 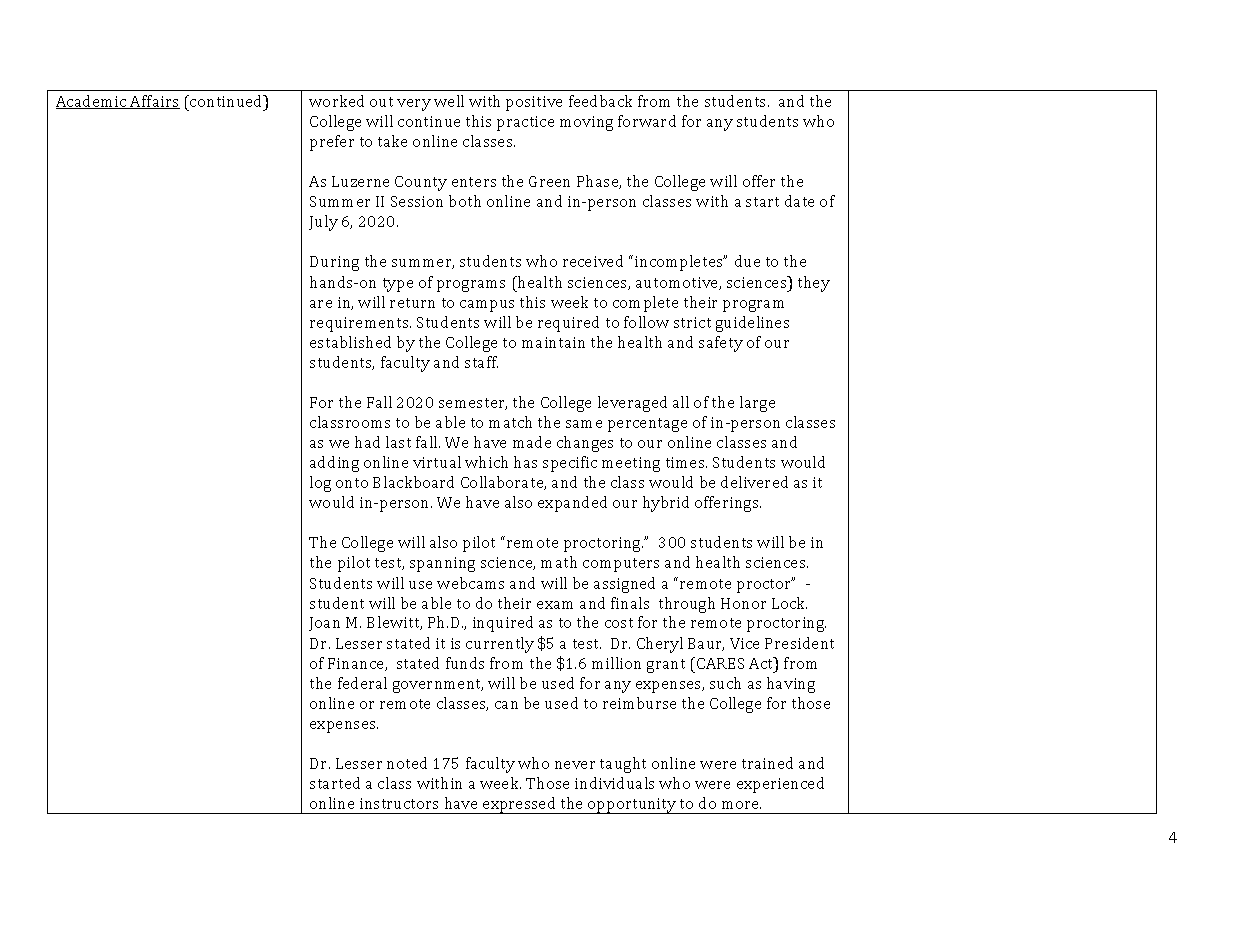 I want to click on Affairs, so click(x=154, y=102).
